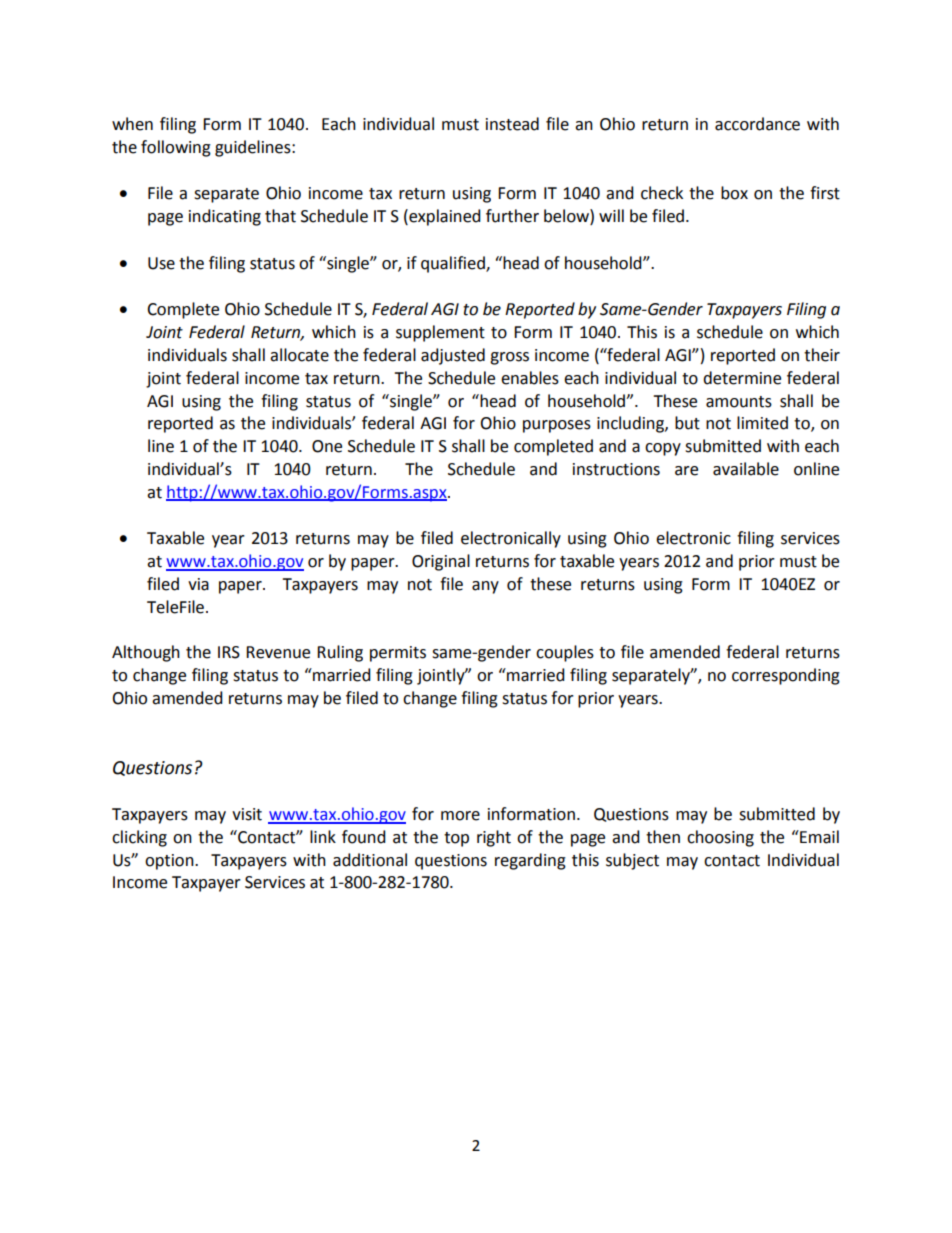 The width and height of the page is (952, 1233). I want to click on instead, so click(512, 124).
